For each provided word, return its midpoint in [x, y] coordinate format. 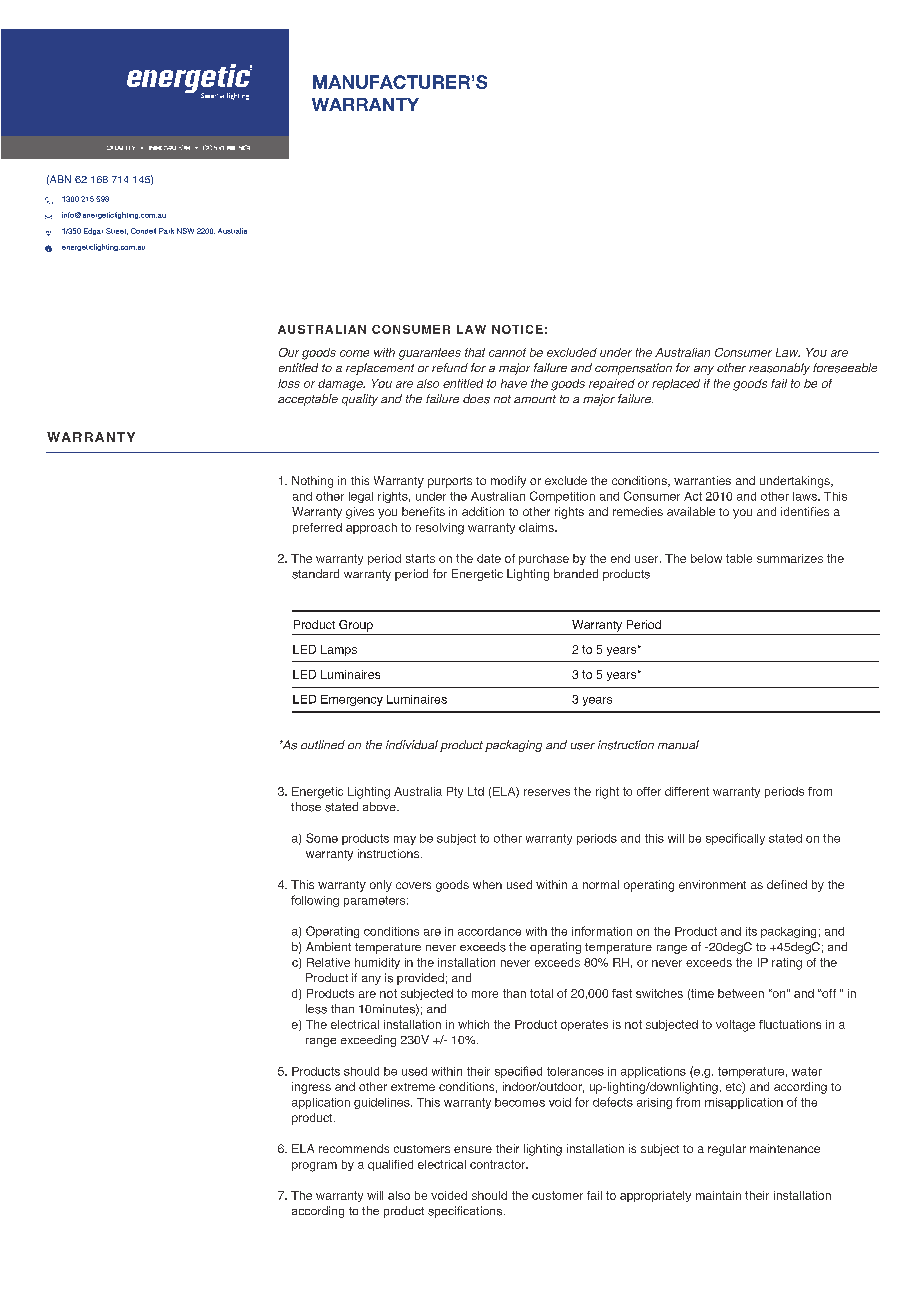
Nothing [312, 482]
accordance [489, 931]
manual [678, 744]
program [314, 1167]
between [741, 993]
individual [412, 744]
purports [450, 482]
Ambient [328, 946]
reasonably [779, 369]
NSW [185, 231]
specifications [465, 1212]
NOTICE [517, 329]
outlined [323, 744]
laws [806, 496]
